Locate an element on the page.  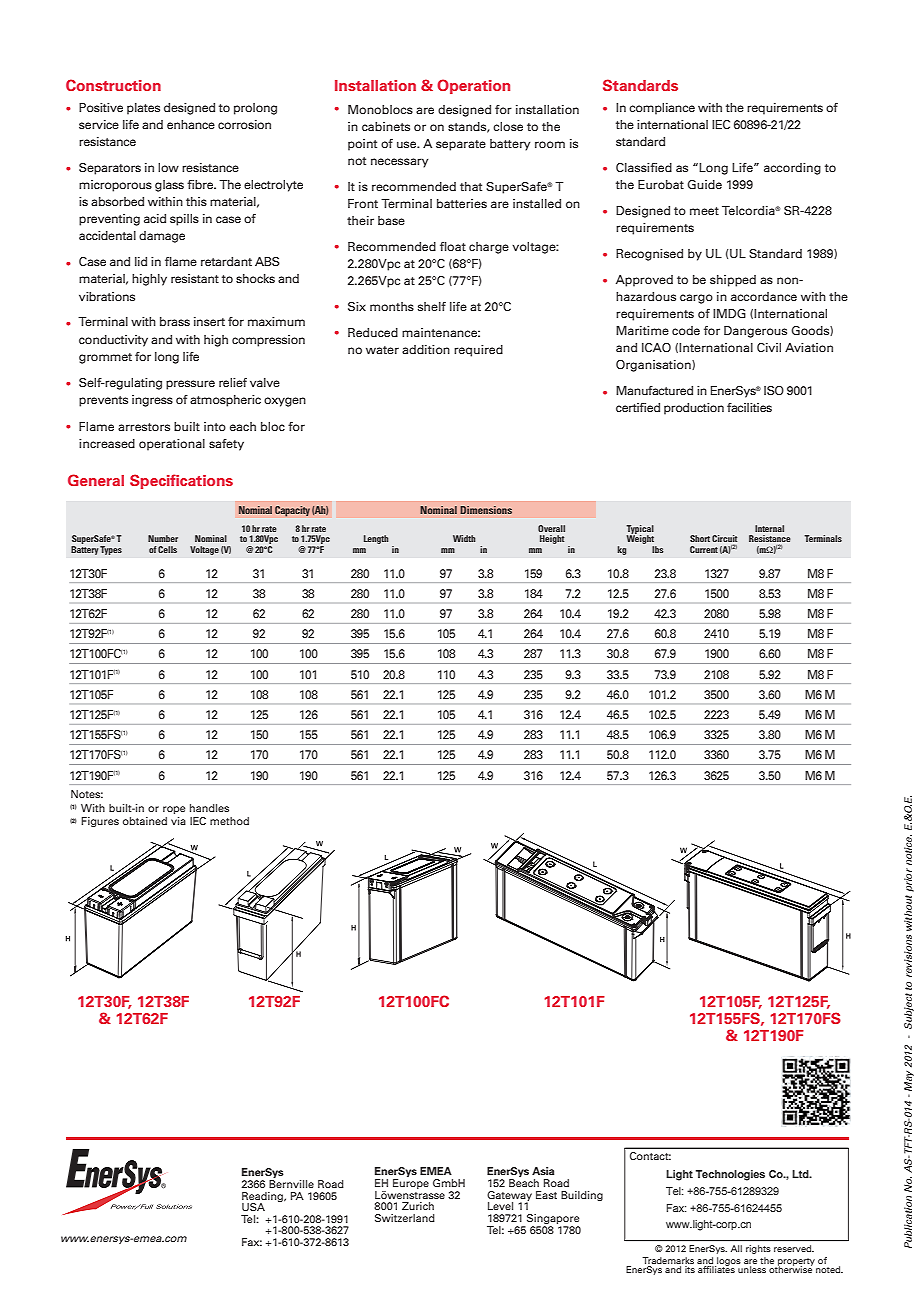
close is located at coordinates (508, 126).
